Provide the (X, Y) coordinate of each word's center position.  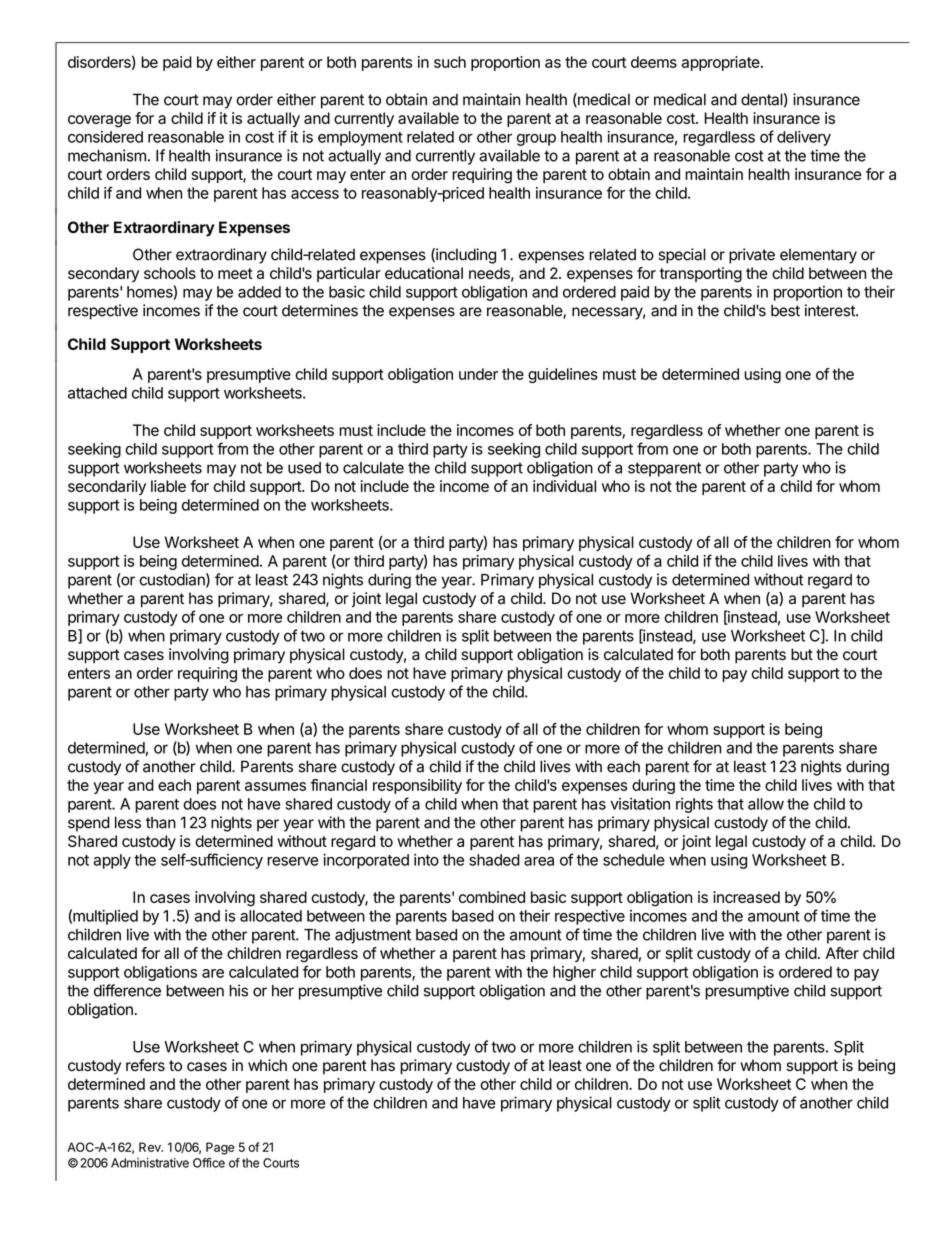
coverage (99, 121)
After (842, 953)
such (450, 62)
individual (564, 486)
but (802, 654)
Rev (151, 1147)
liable (168, 486)
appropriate (722, 63)
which (267, 1065)
